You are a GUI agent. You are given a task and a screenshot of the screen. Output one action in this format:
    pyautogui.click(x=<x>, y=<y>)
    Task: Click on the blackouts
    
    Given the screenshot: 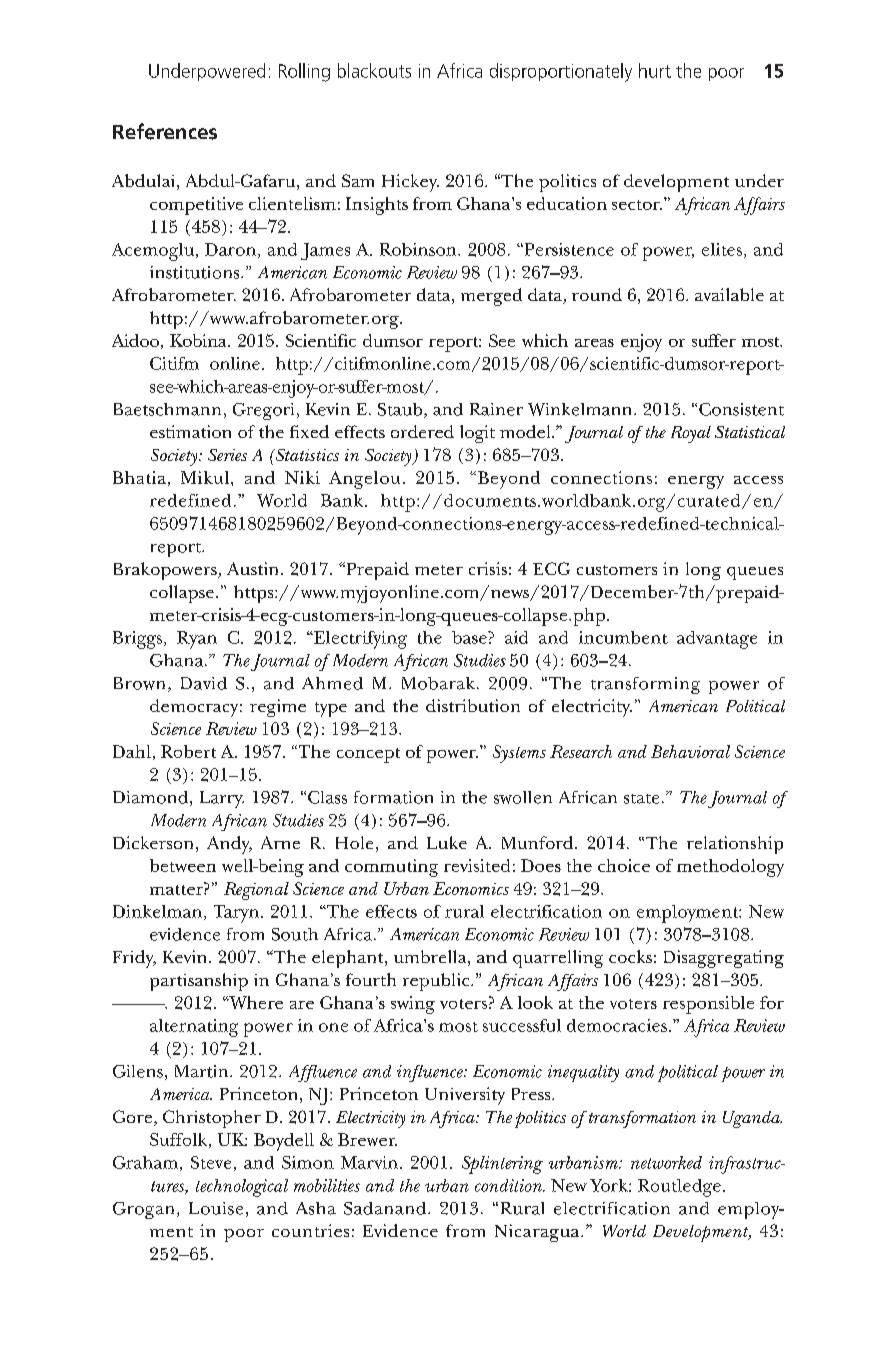 What is the action you would take?
    pyautogui.click(x=374, y=70)
